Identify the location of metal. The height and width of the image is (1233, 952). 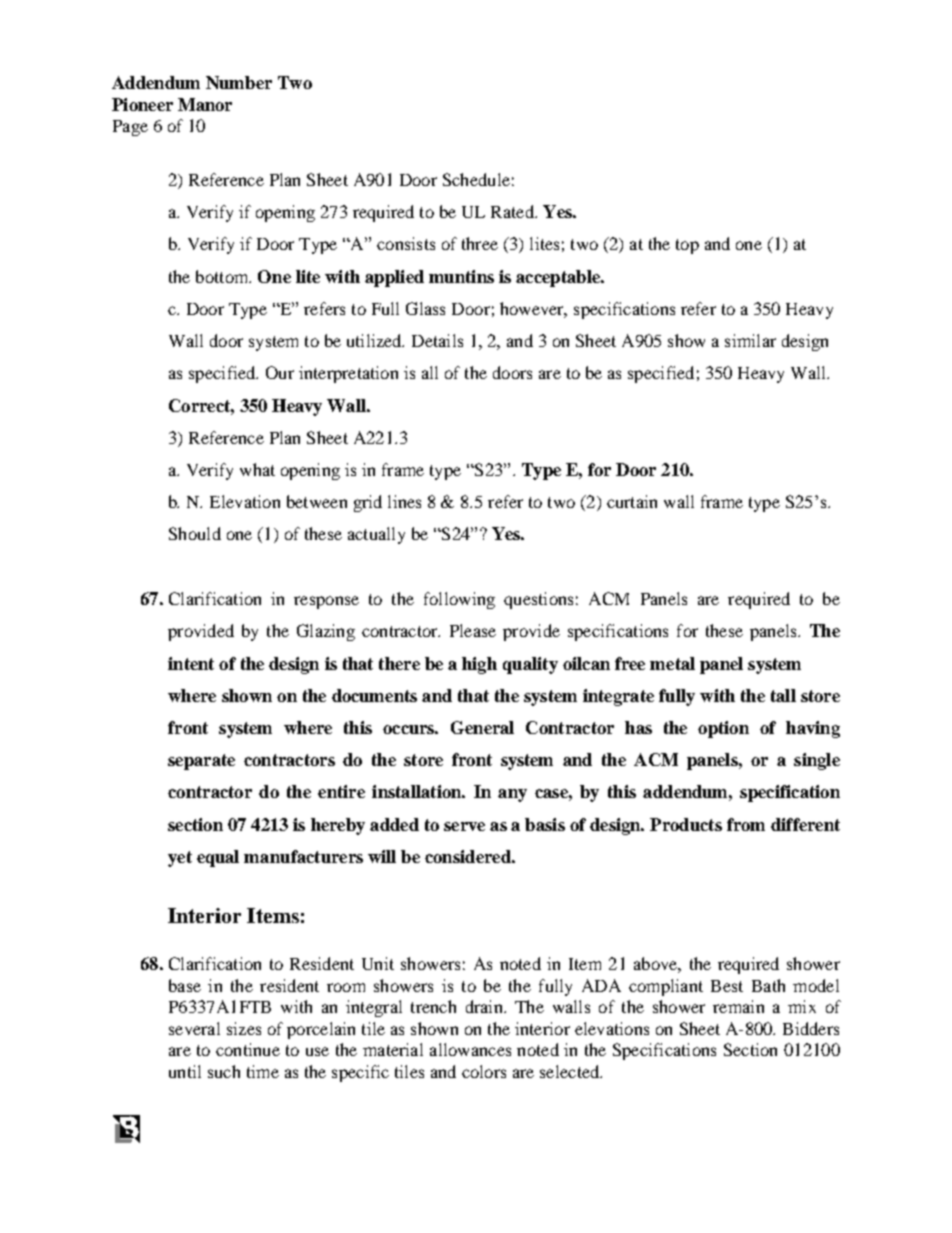
(672, 663).
